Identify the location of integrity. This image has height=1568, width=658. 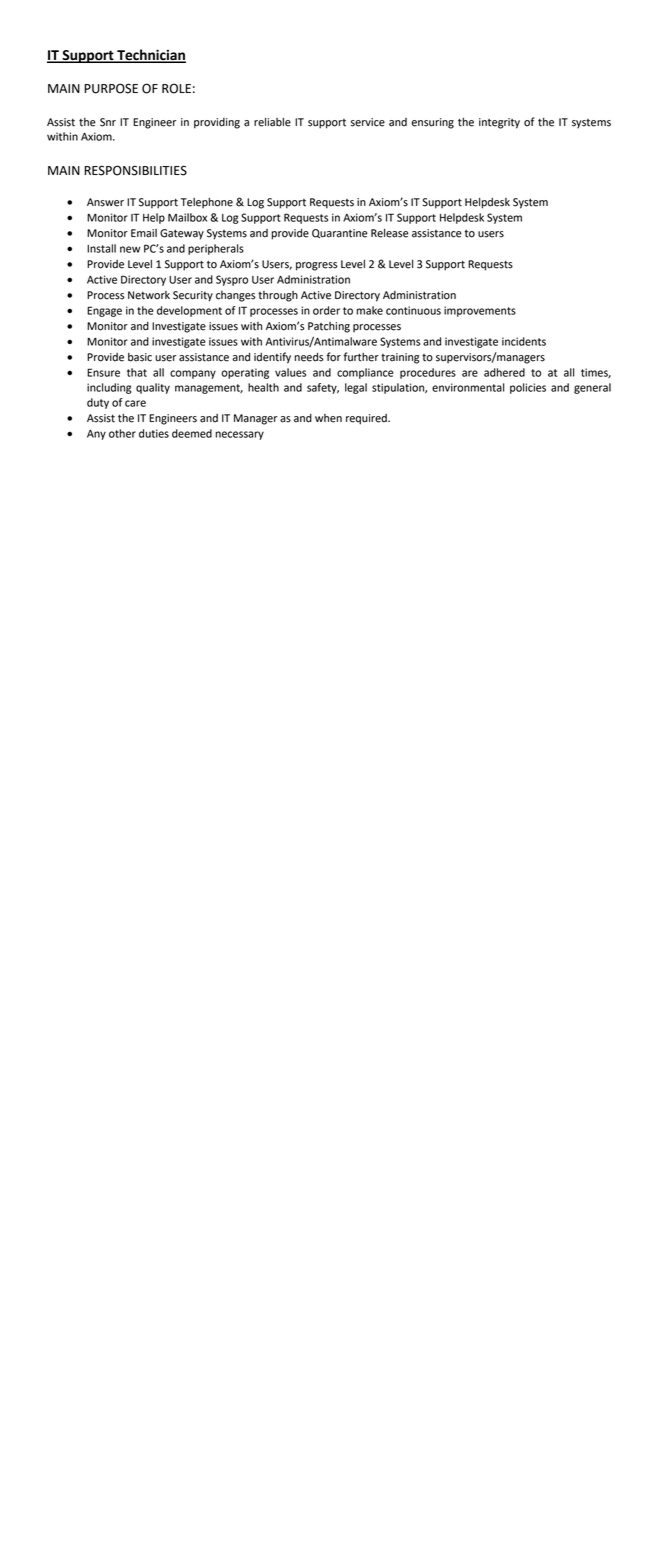
(499, 123).
